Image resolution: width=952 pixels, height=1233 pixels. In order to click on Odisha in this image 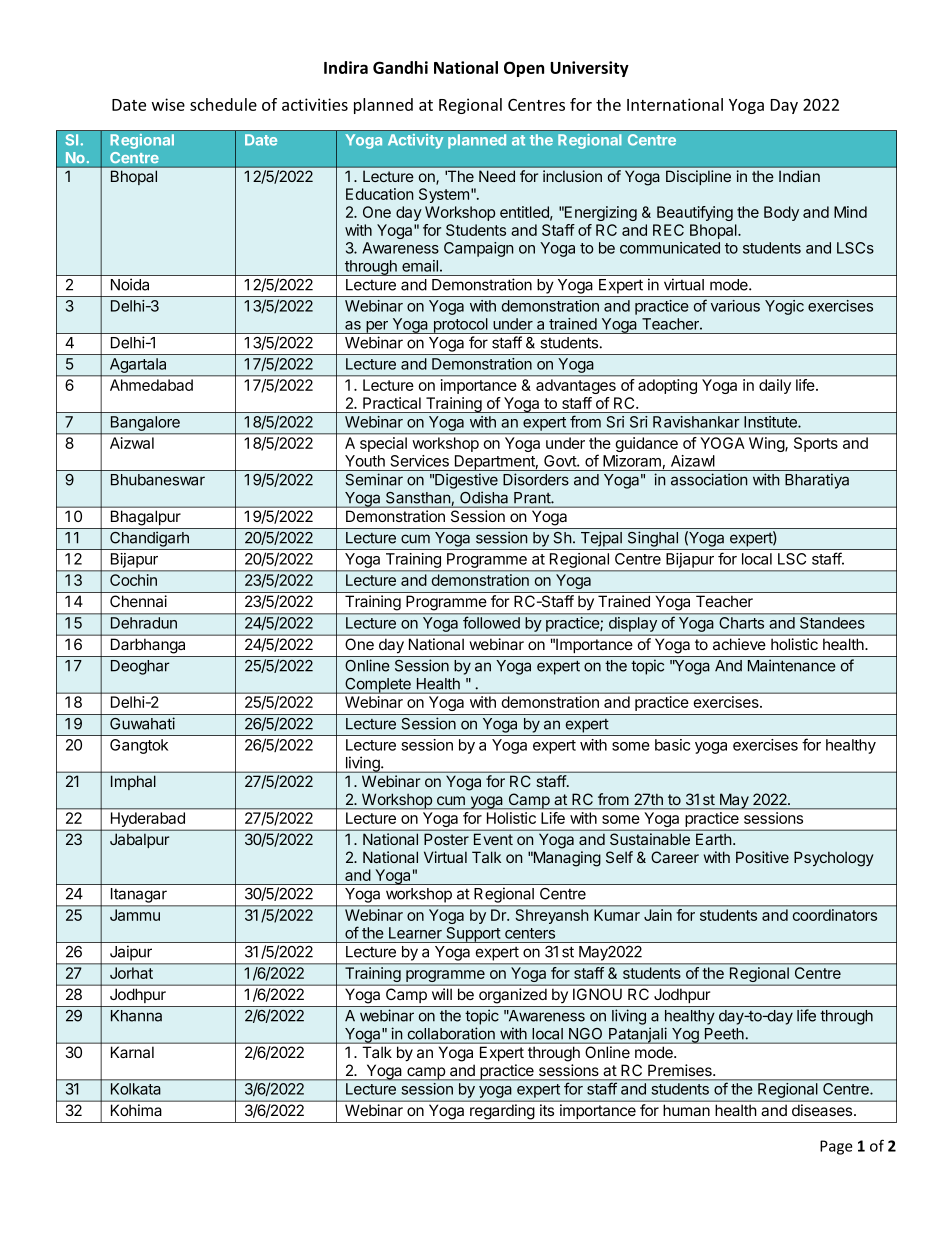, I will do `click(484, 498)`.
